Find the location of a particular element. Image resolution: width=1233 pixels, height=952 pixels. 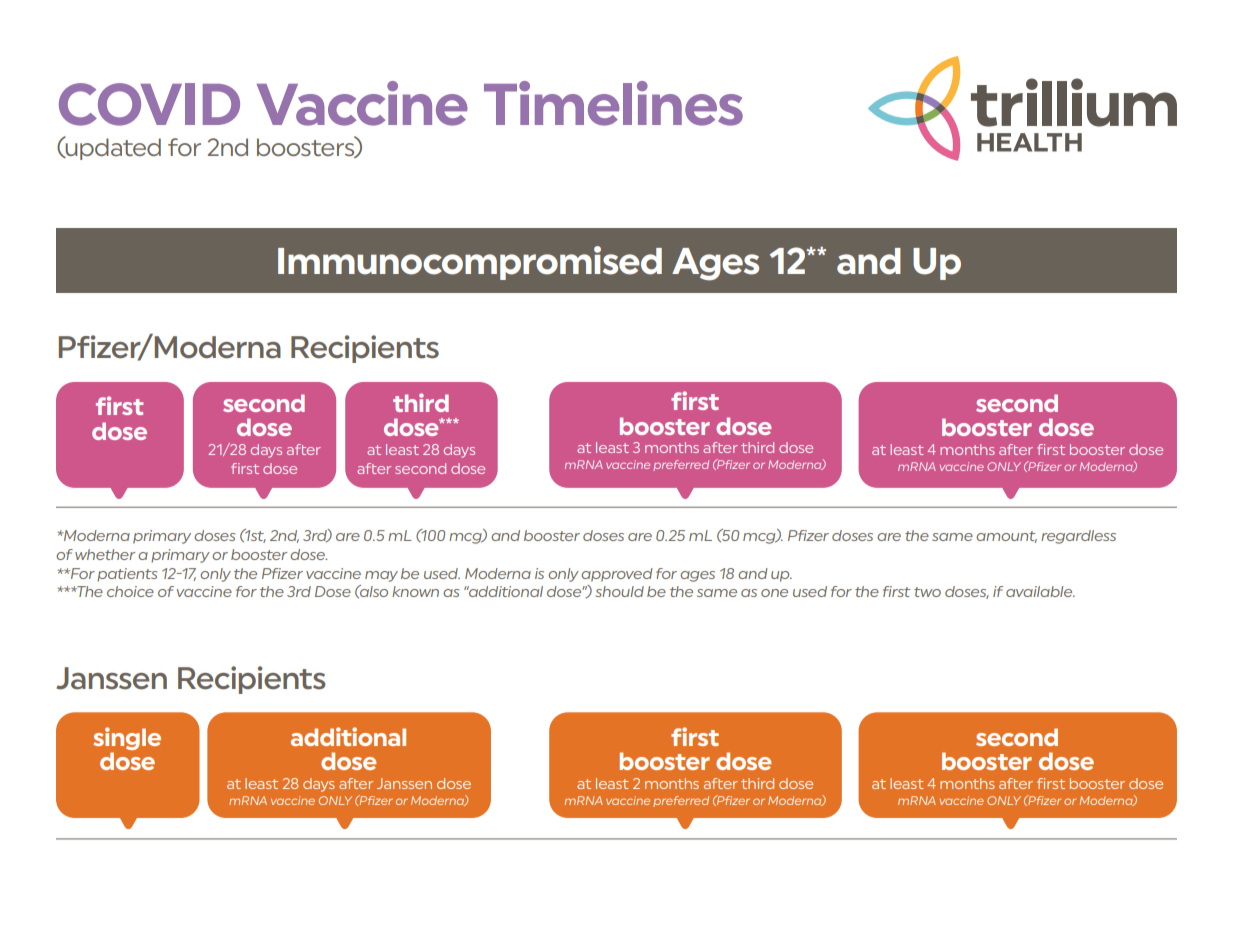

Timelines is located at coordinates (613, 103).
